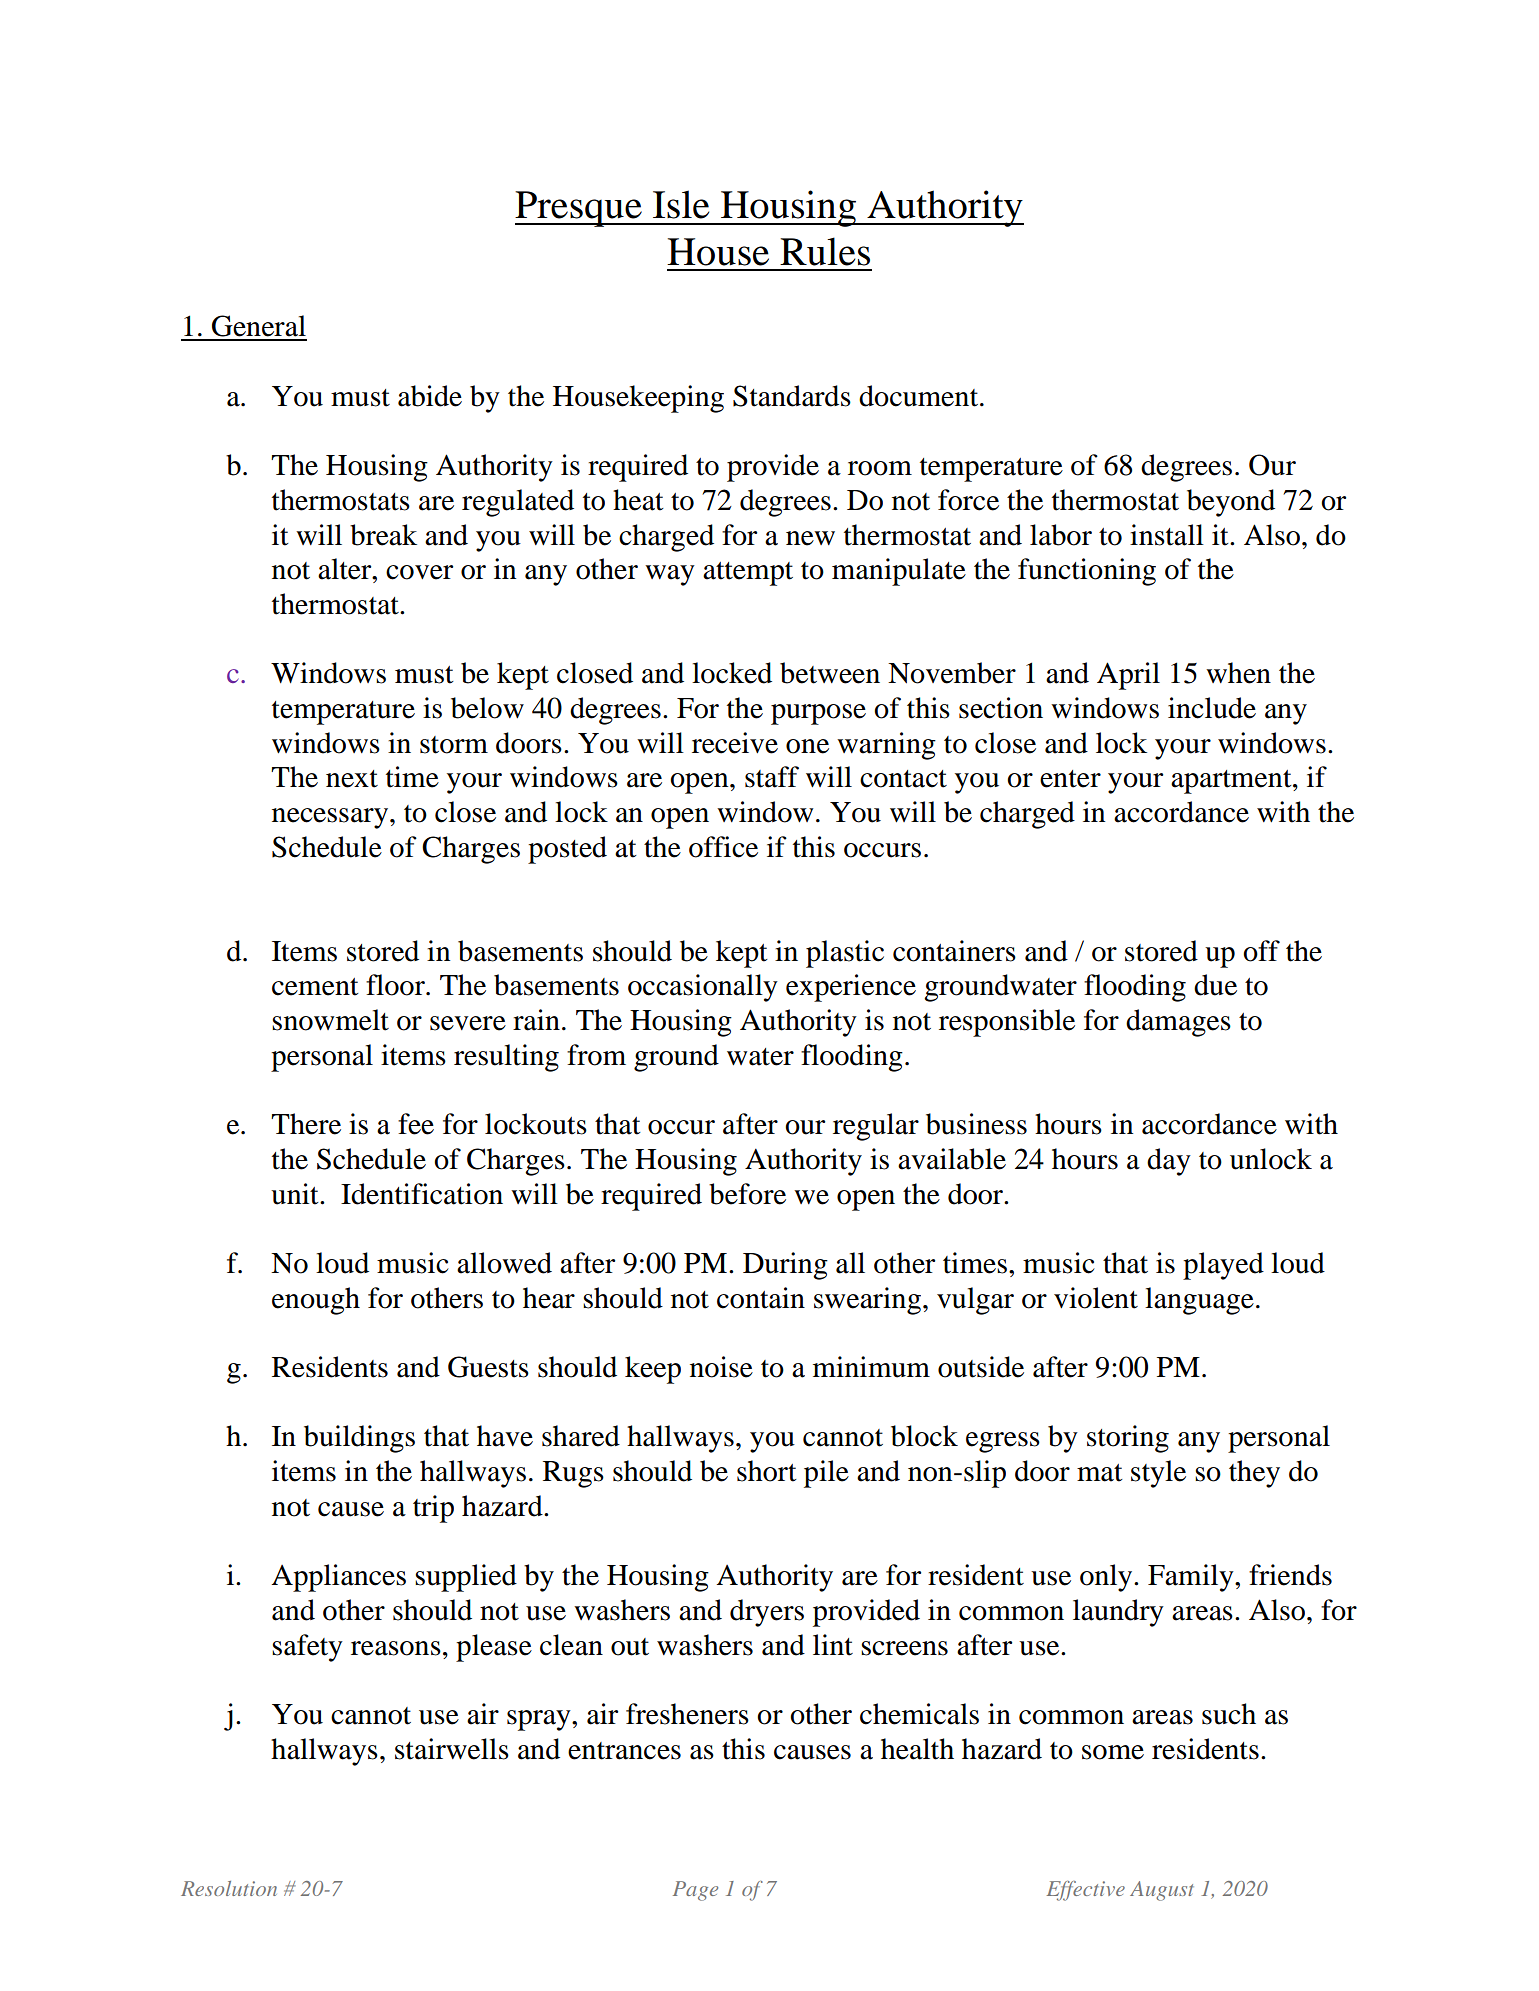  I want to click on damages, so click(1178, 1023).
